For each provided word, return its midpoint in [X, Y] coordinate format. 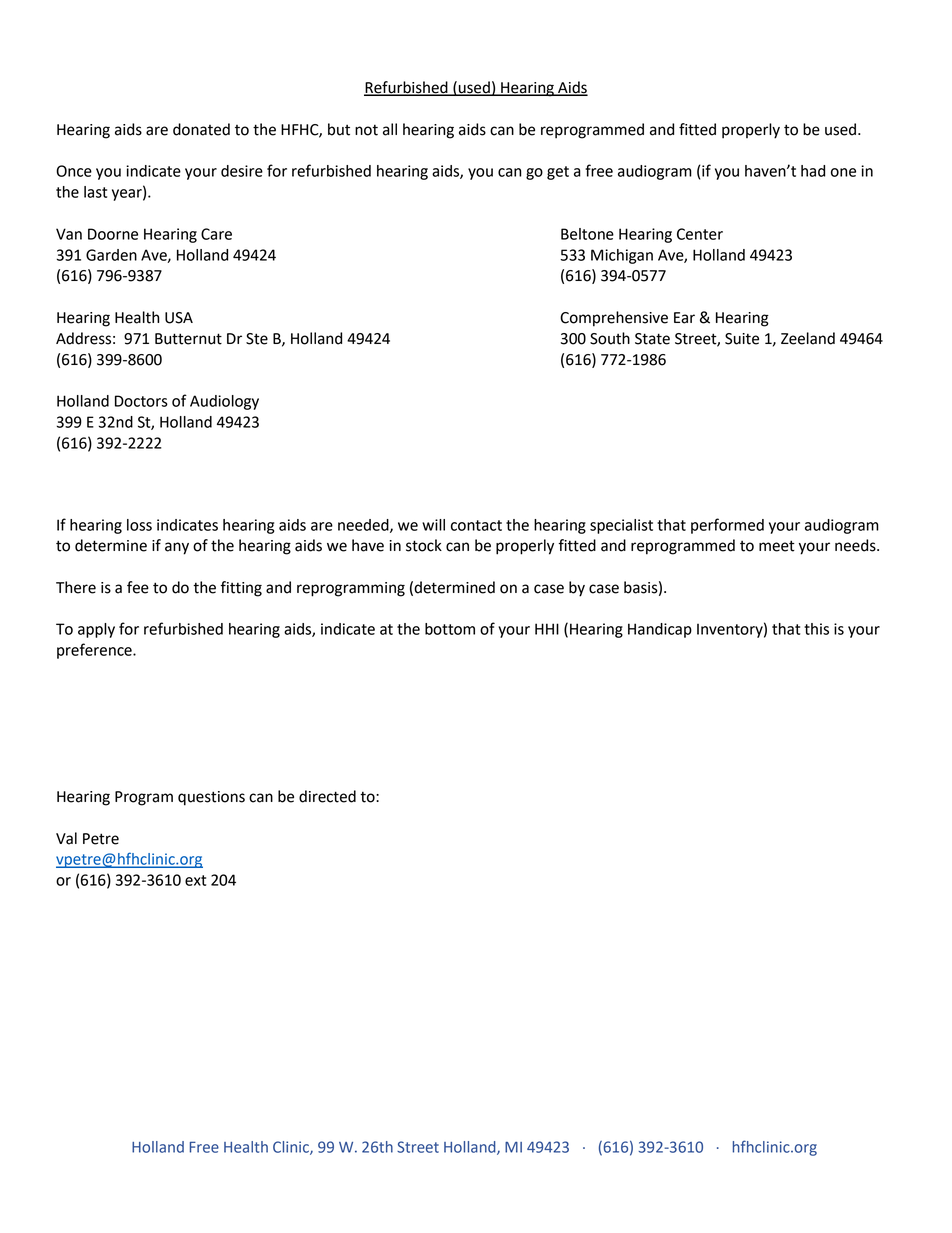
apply [96, 630]
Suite [742, 339]
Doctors [141, 401]
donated [201, 129]
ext [195, 880]
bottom [450, 629]
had [813, 171]
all [390, 129]
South [610, 338]
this [816, 629]
